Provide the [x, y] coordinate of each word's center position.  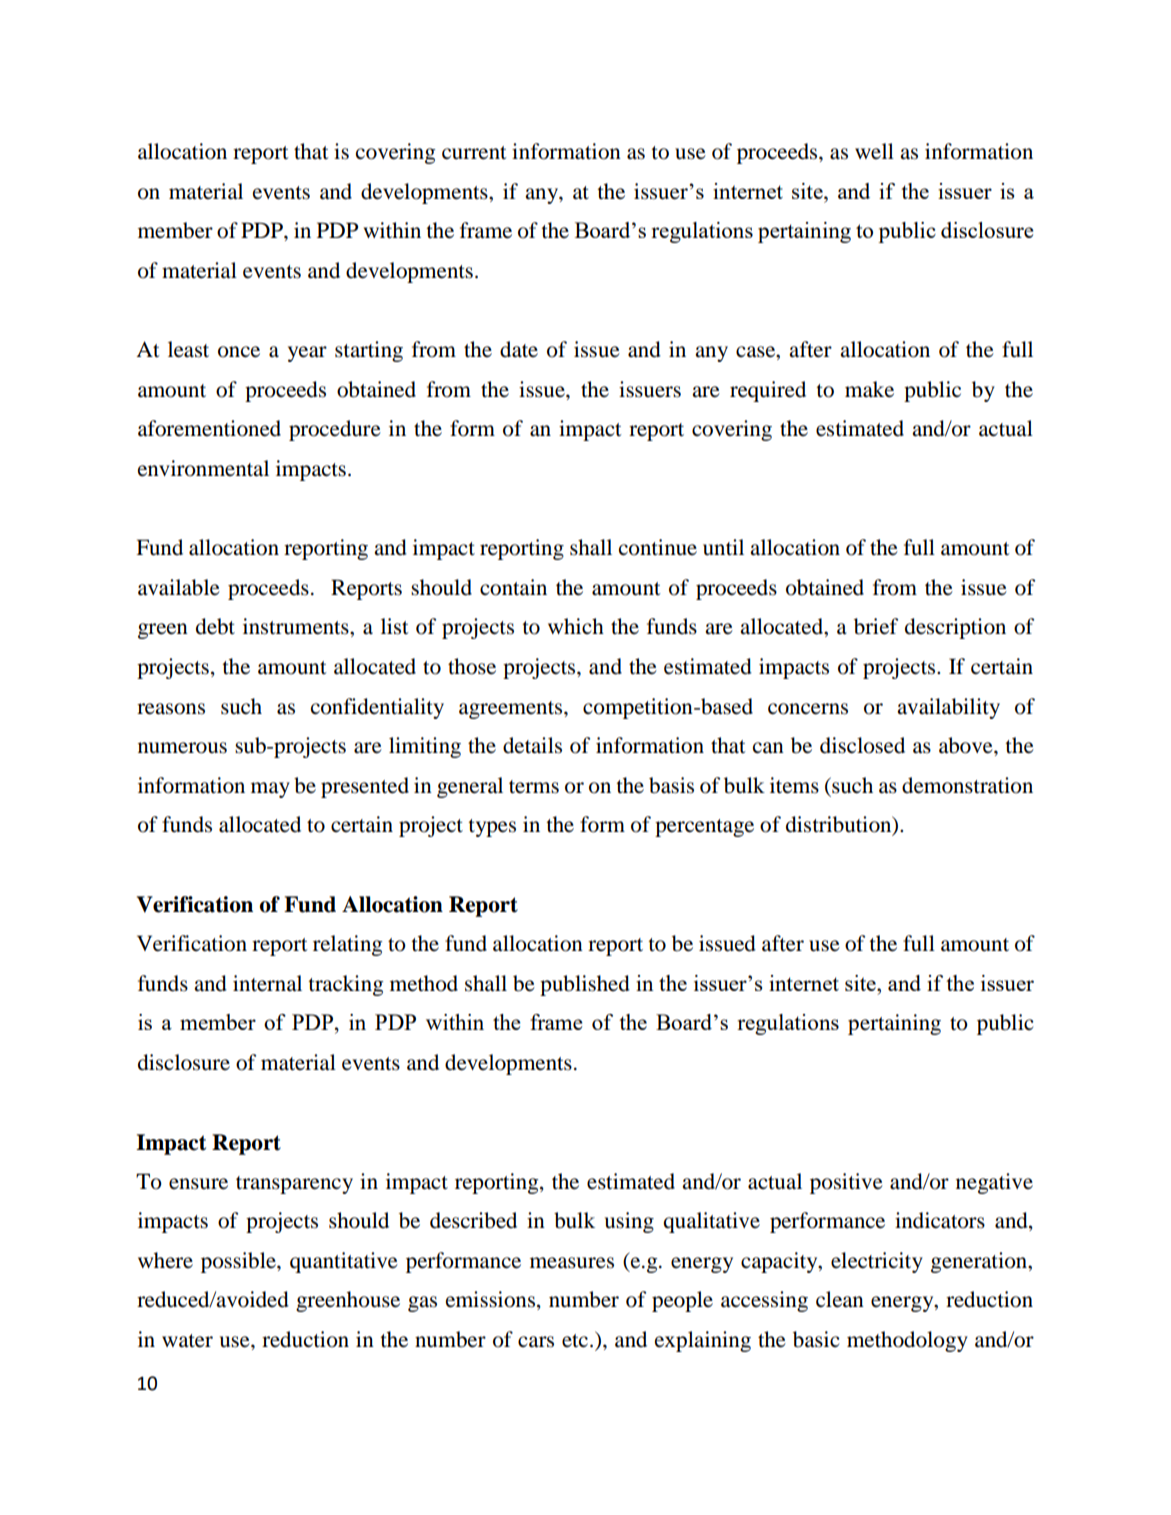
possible [239, 1262]
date [519, 349]
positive [846, 1183]
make [869, 389]
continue [658, 547]
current [474, 153]
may [270, 790]
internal [267, 983]
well [874, 151]
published [585, 985]
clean [840, 1299]
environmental [203, 468]
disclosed [862, 745]
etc [575, 1341]
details [532, 745]
